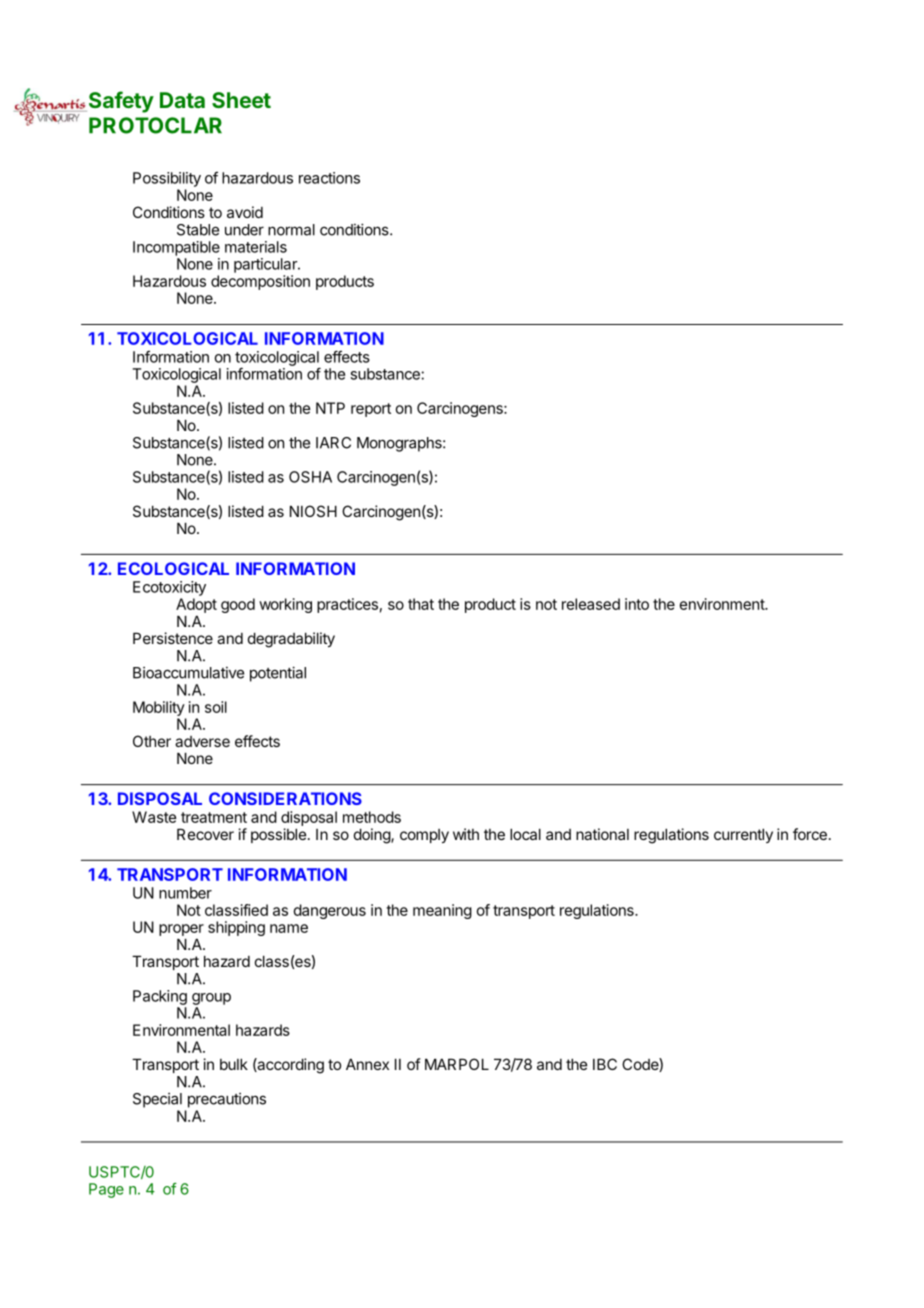  Describe the element at coordinates (421, 604) in the image. I see `that` at that location.
